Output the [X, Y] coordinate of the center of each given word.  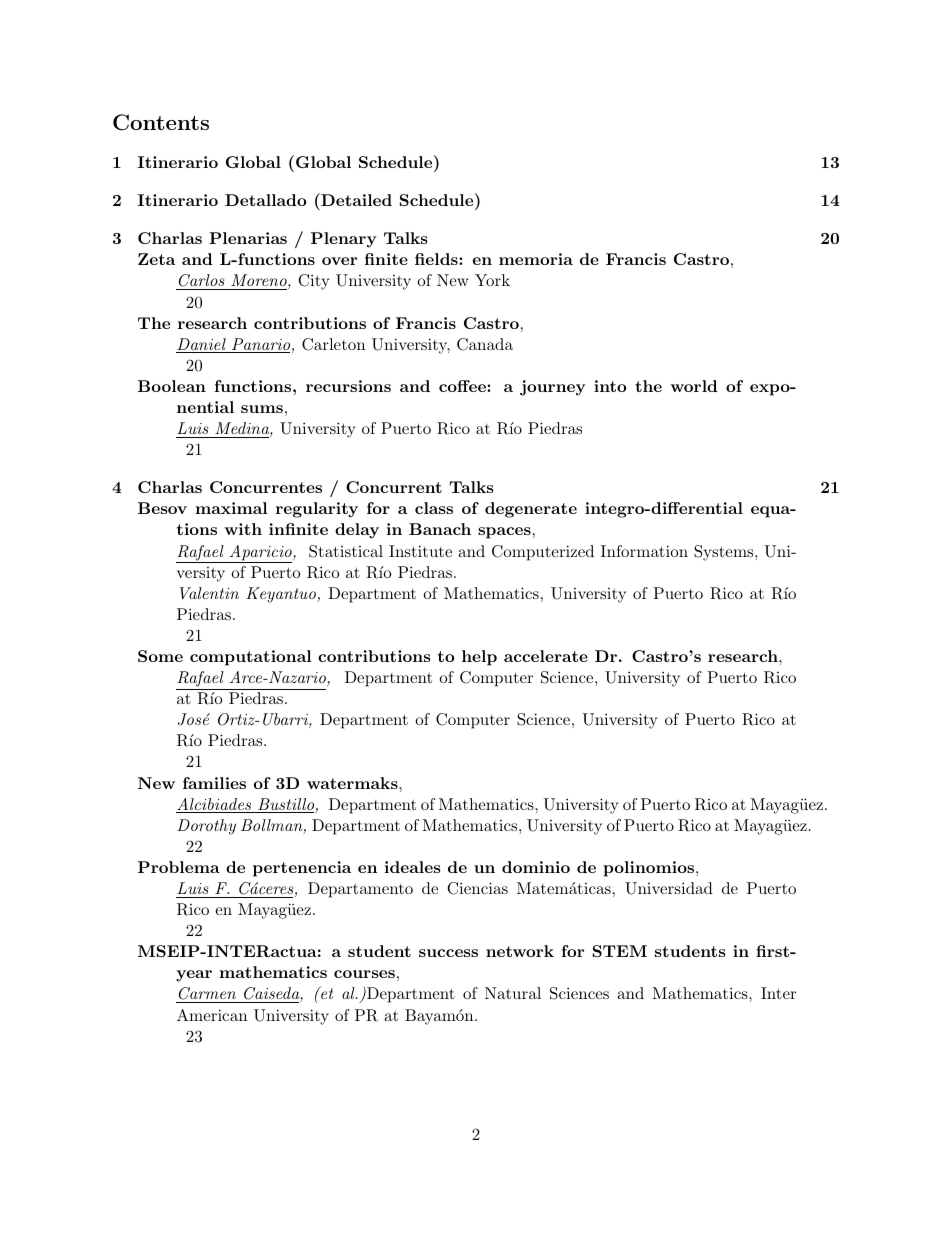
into [610, 386]
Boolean [172, 386]
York [492, 280]
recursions [348, 386]
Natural [513, 993]
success [448, 953]
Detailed [355, 199]
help [479, 658]
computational [250, 658]
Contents [161, 122]
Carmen [208, 995]
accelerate [546, 656]
